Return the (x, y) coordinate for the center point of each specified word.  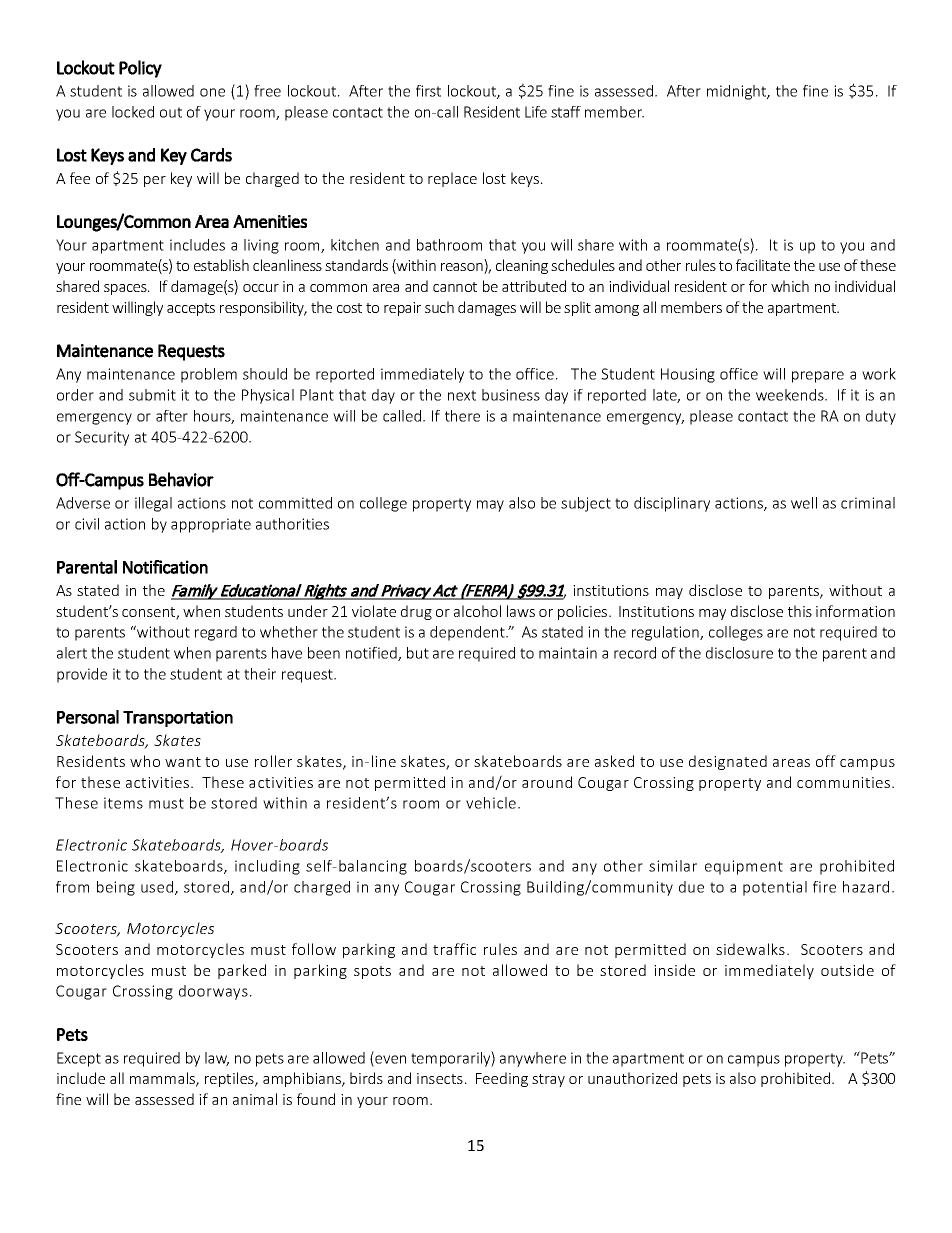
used (158, 888)
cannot (455, 287)
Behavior (181, 479)
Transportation (178, 718)
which (790, 286)
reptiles (230, 1079)
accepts (191, 309)
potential (775, 888)
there (462, 416)
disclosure (739, 653)
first (428, 91)
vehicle (492, 803)
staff (566, 112)
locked (133, 112)
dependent (468, 633)
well (804, 503)
